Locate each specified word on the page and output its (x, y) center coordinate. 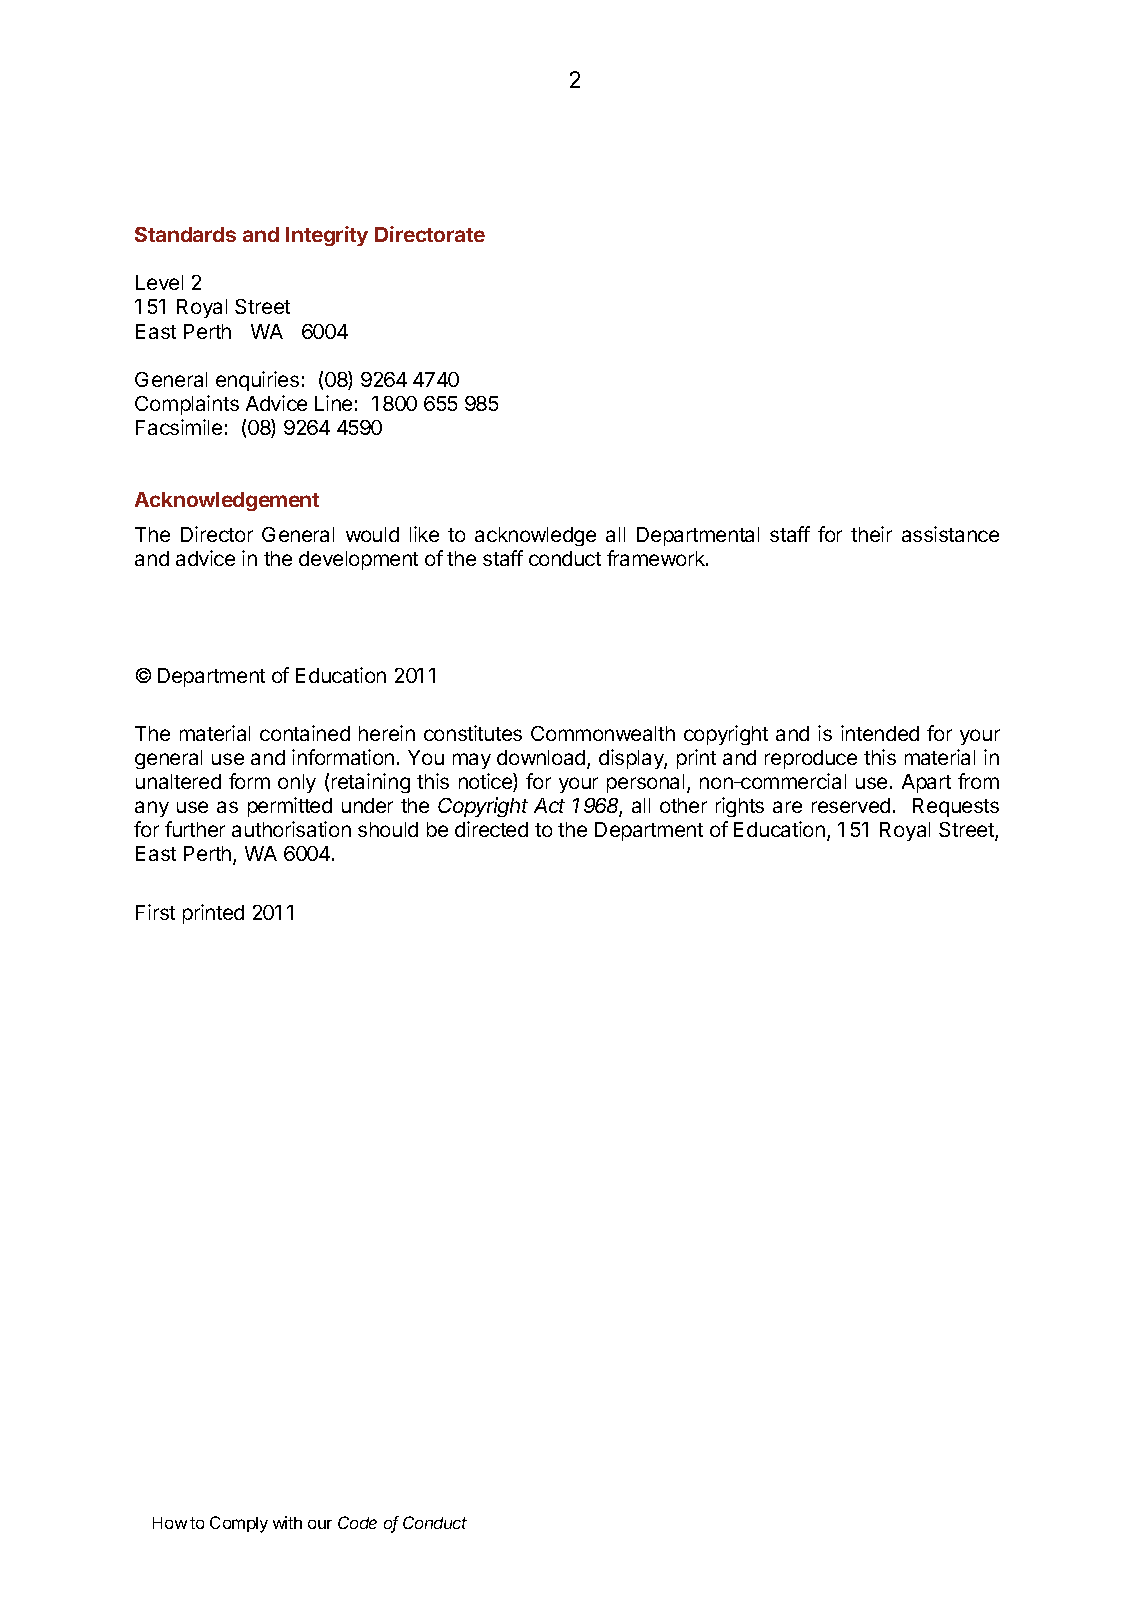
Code (357, 1522)
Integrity (327, 236)
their (871, 534)
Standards (185, 234)
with (287, 1522)
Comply (239, 1524)
